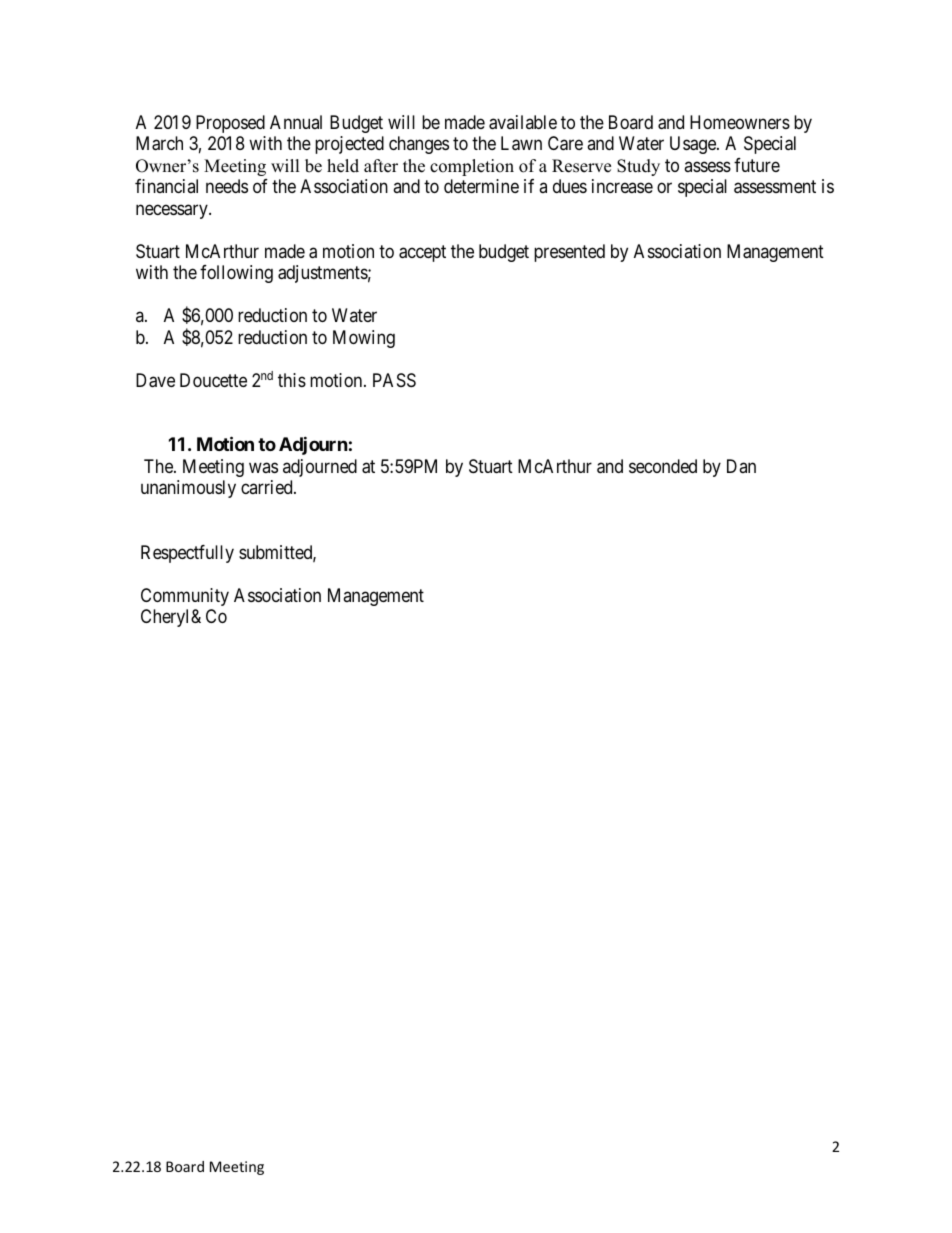 The height and width of the screenshot is (1233, 952). I want to click on Proposed, so click(230, 124).
